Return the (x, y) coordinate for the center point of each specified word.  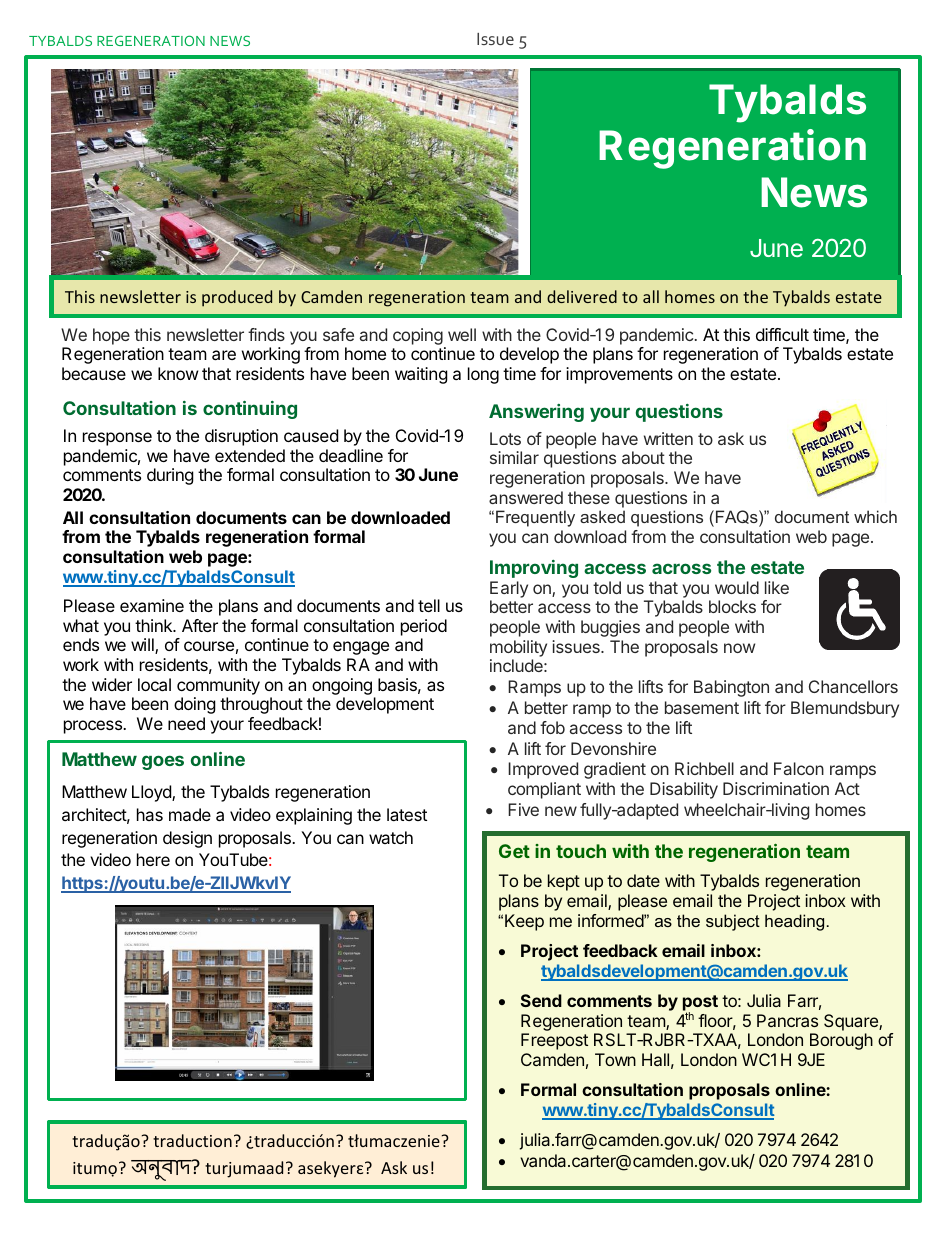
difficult (782, 334)
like (777, 587)
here (153, 859)
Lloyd (152, 793)
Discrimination (776, 788)
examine (152, 605)
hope (111, 336)
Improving (534, 569)
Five (523, 809)
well (462, 334)
